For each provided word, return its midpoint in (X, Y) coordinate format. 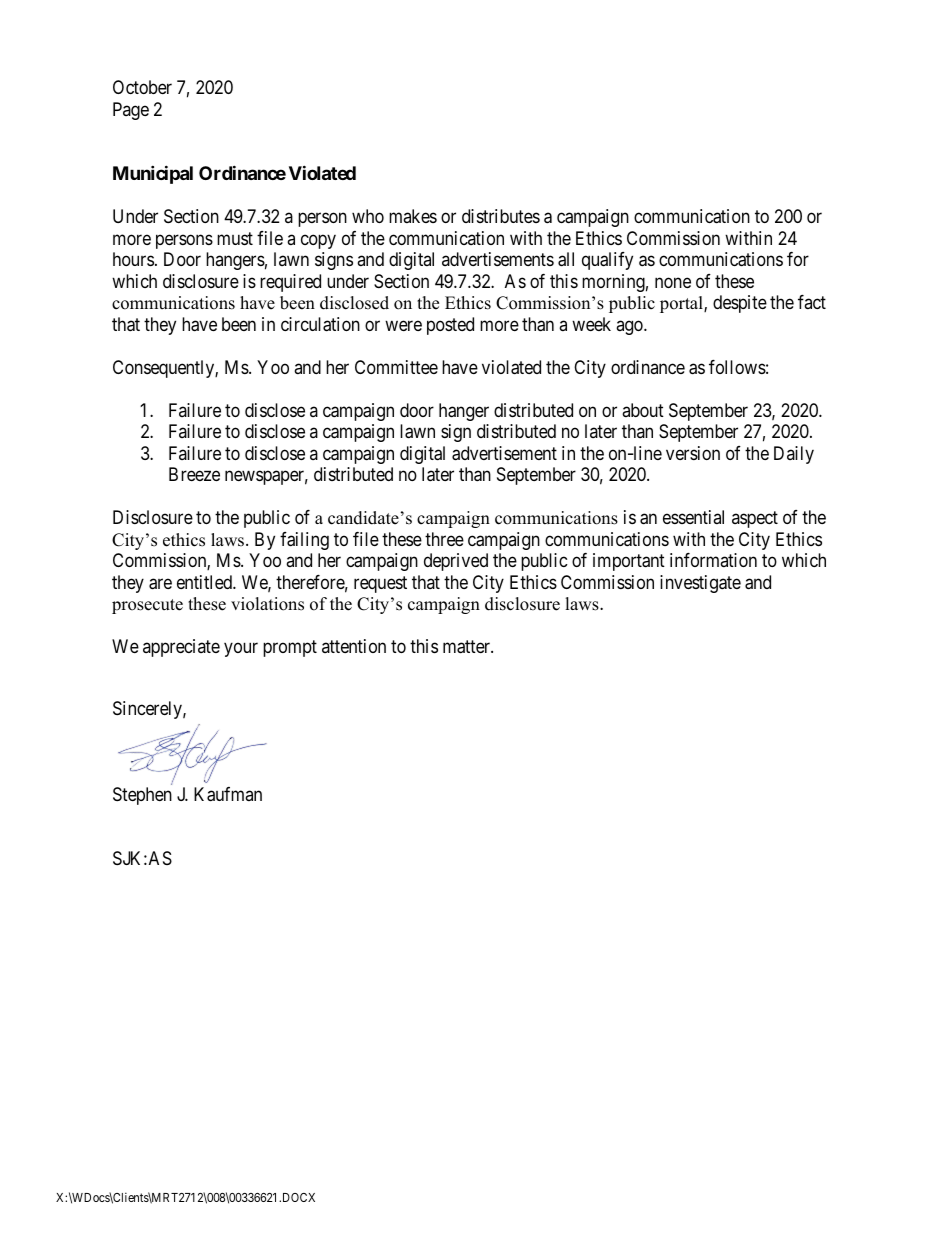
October (142, 87)
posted (450, 326)
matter (468, 647)
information (713, 560)
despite (740, 304)
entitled (205, 582)
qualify (607, 261)
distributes (501, 216)
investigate (700, 584)
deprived (456, 562)
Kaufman (228, 794)
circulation (320, 324)
